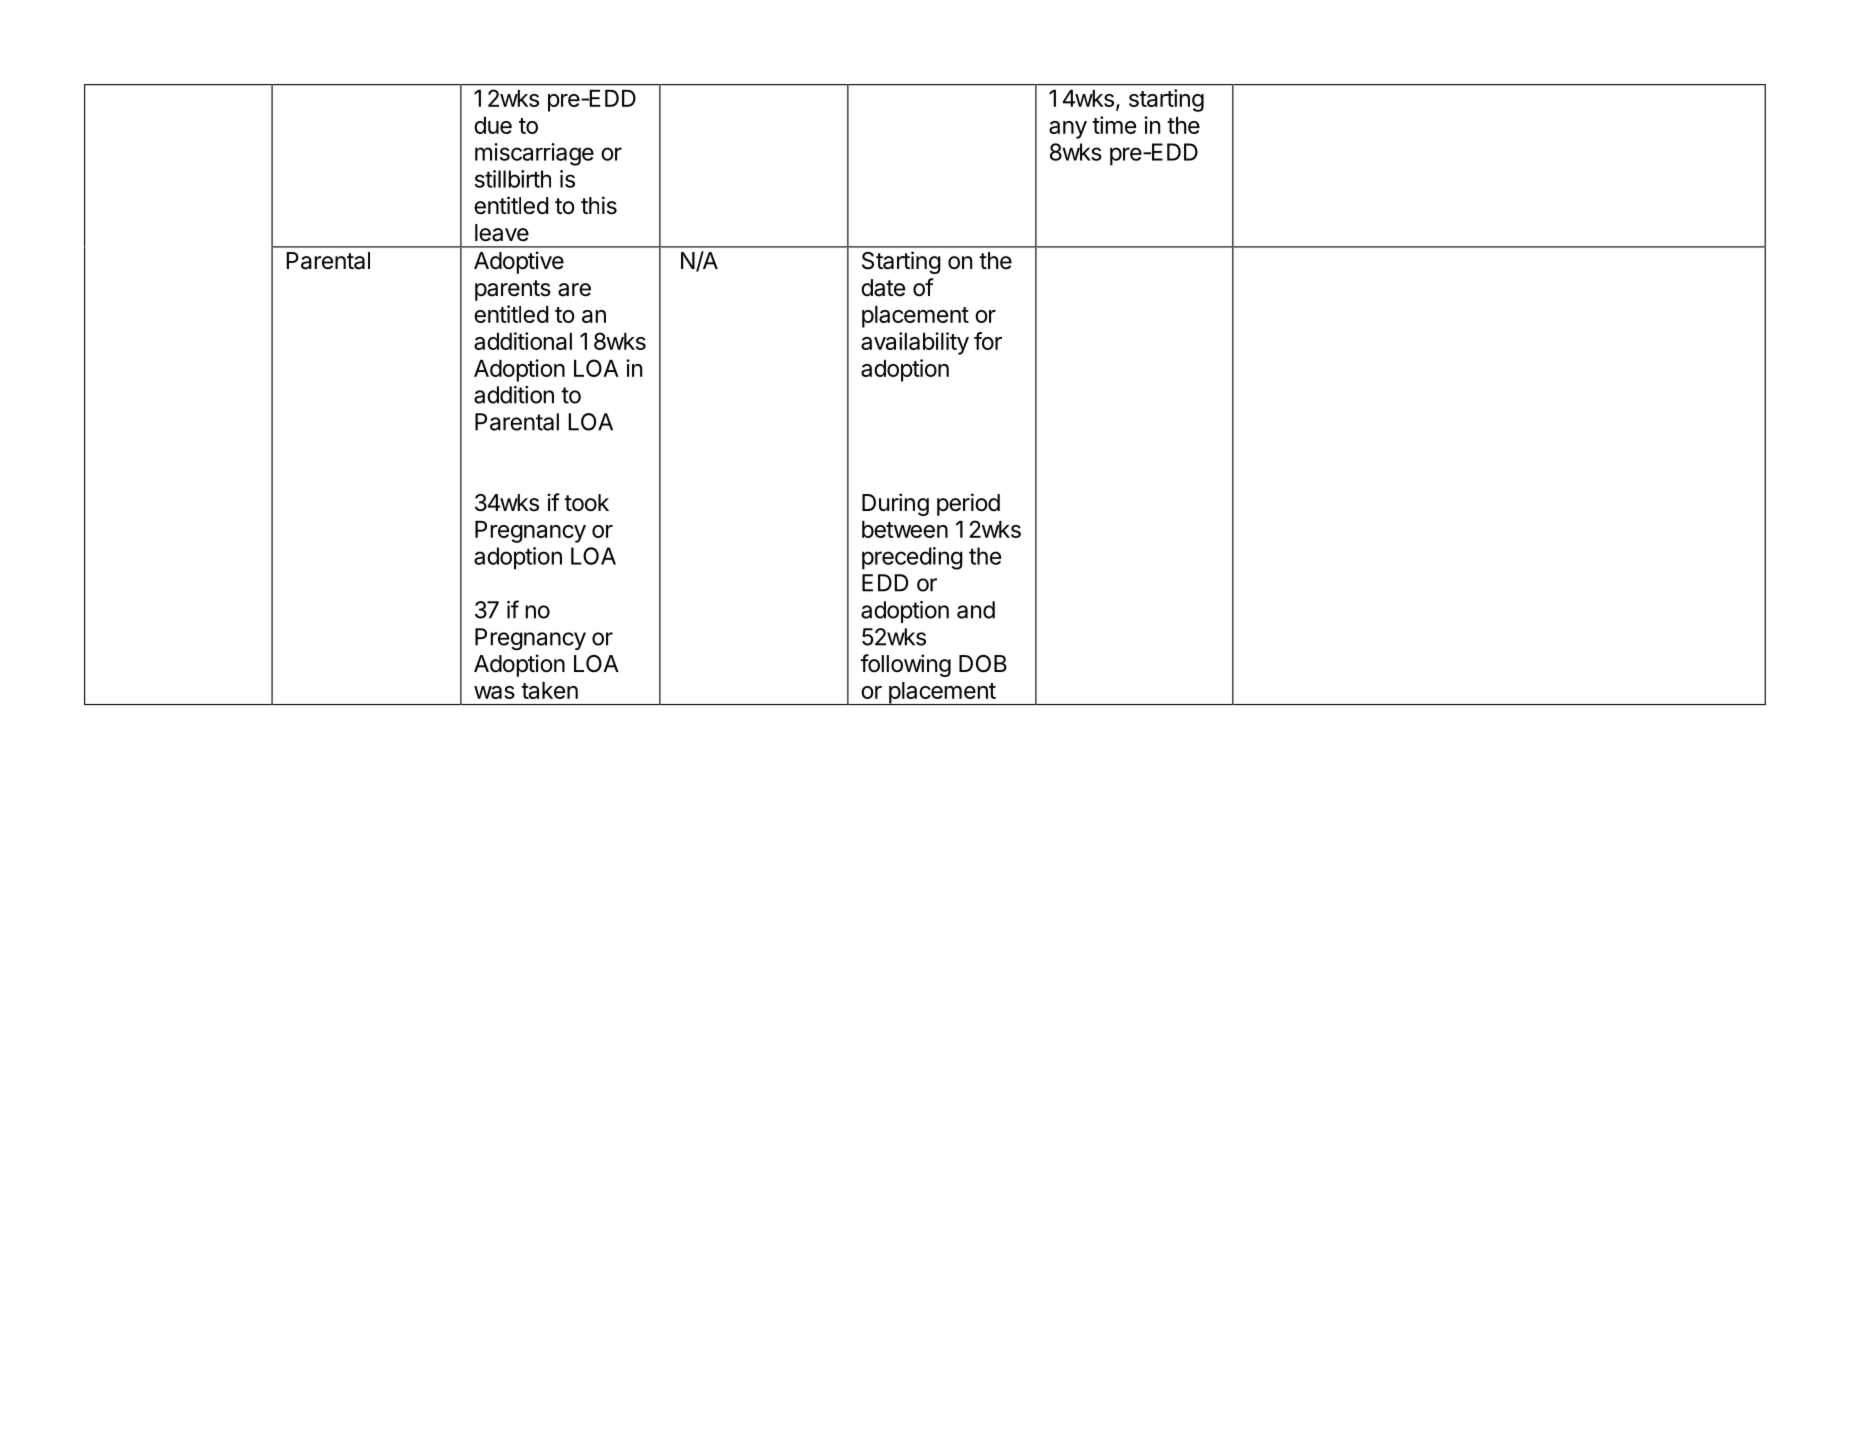 Image resolution: width=1849 pixels, height=1429 pixels. What do you see at coordinates (534, 154) in the document?
I see `miscarriage` at bounding box center [534, 154].
